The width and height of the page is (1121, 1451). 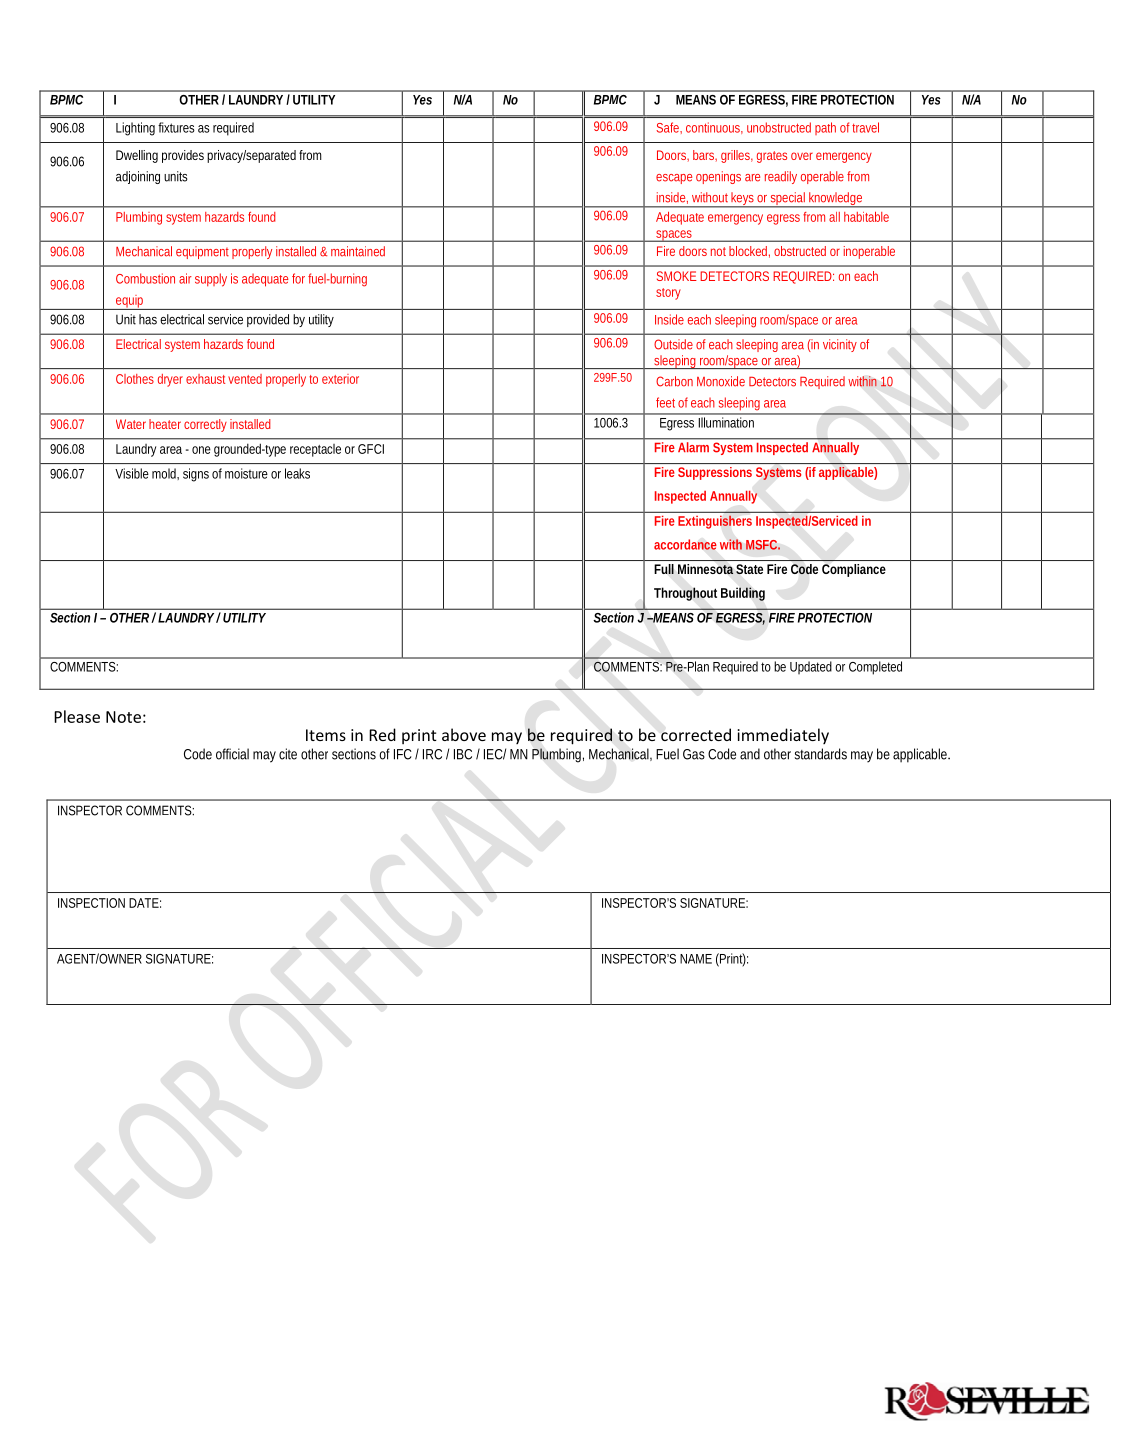 What do you see at coordinates (464, 734) in the page?
I see `above` at bounding box center [464, 734].
